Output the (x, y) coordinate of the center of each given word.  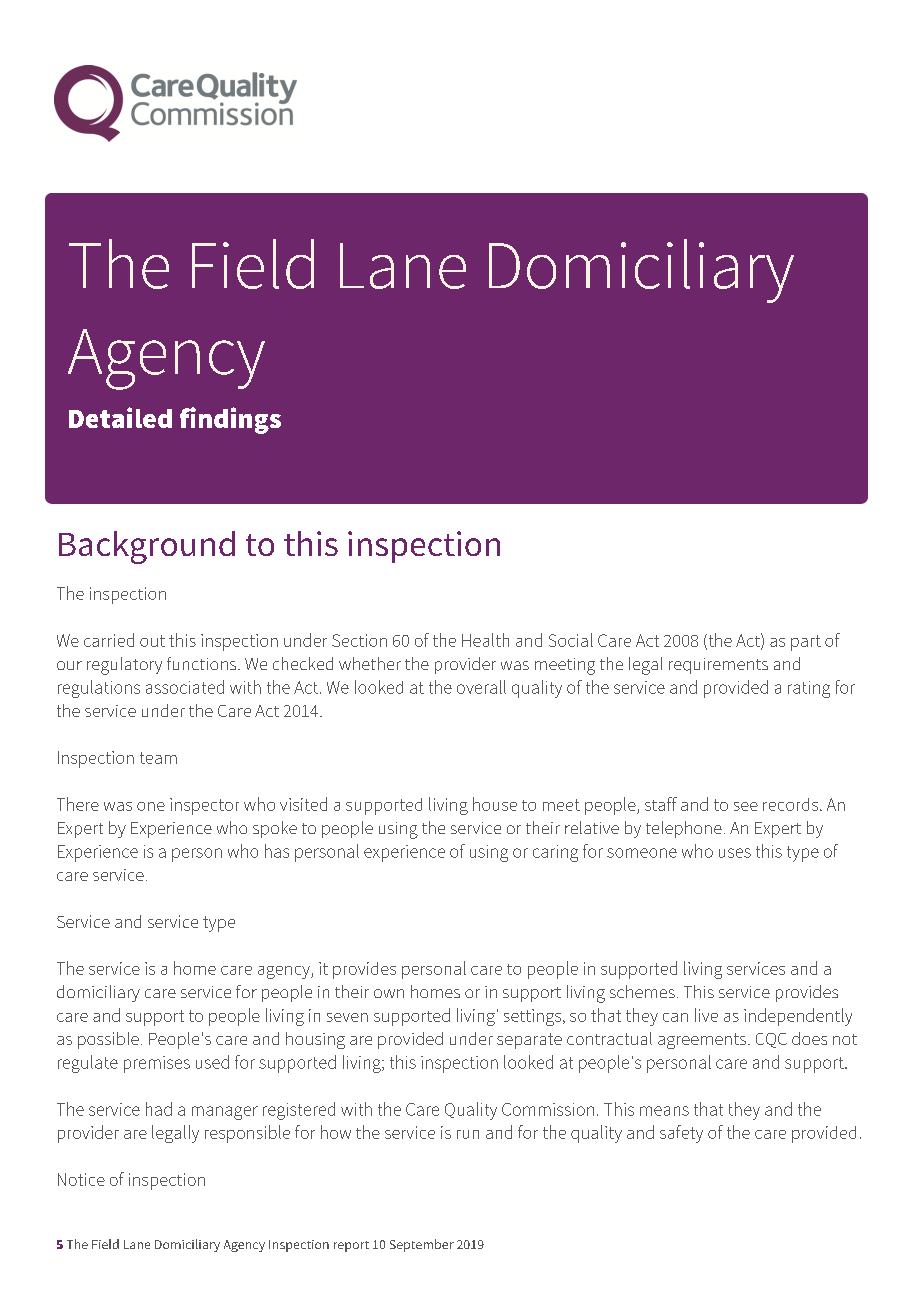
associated (185, 687)
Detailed (120, 417)
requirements (718, 666)
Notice (81, 1179)
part (806, 643)
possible (108, 1040)
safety (681, 1134)
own (389, 993)
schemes (642, 991)
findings (230, 420)
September (422, 1245)
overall (481, 687)
